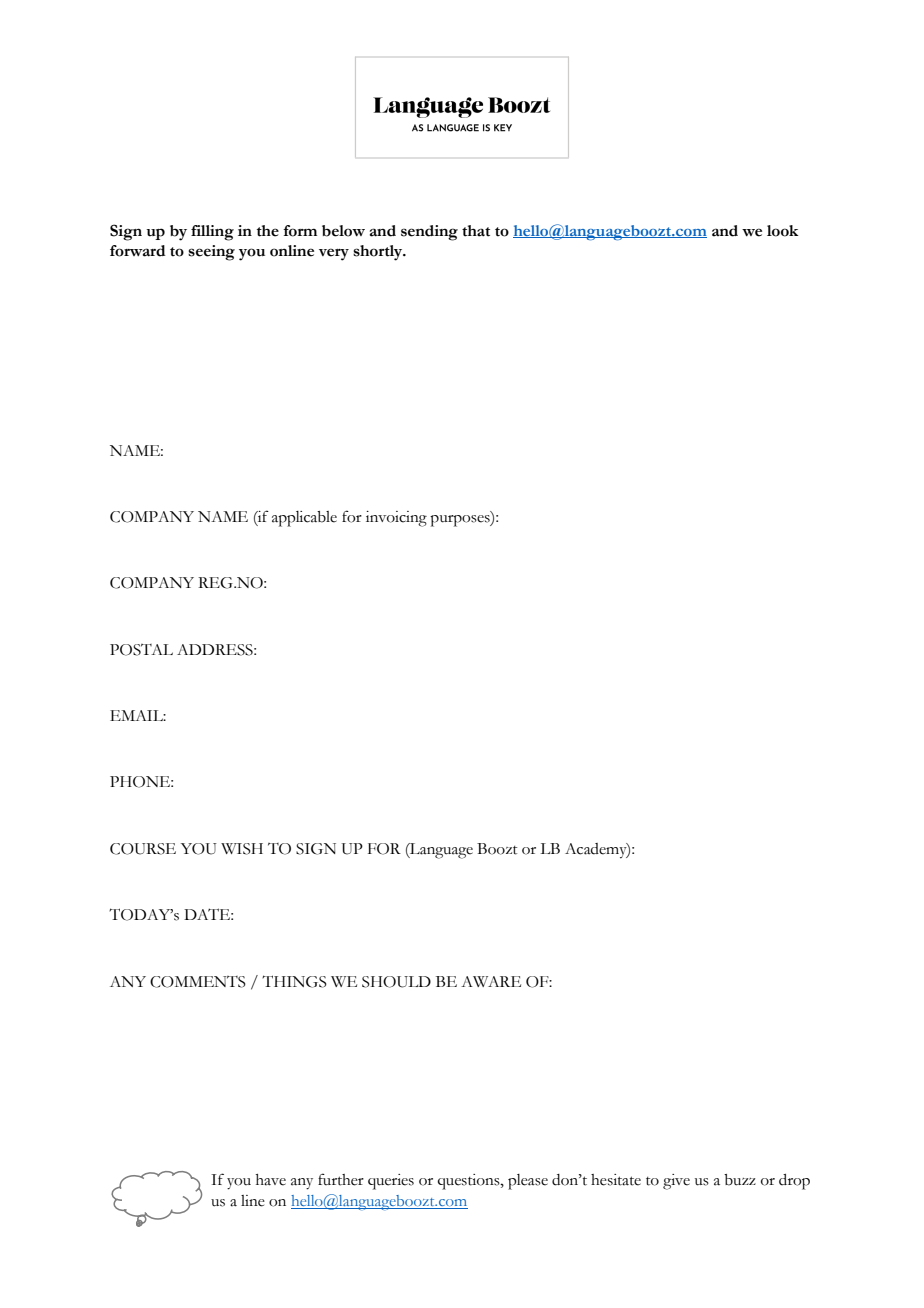 The image size is (924, 1308). What do you see at coordinates (271, 1180) in the screenshot?
I see `have` at bounding box center [271, 1180].
